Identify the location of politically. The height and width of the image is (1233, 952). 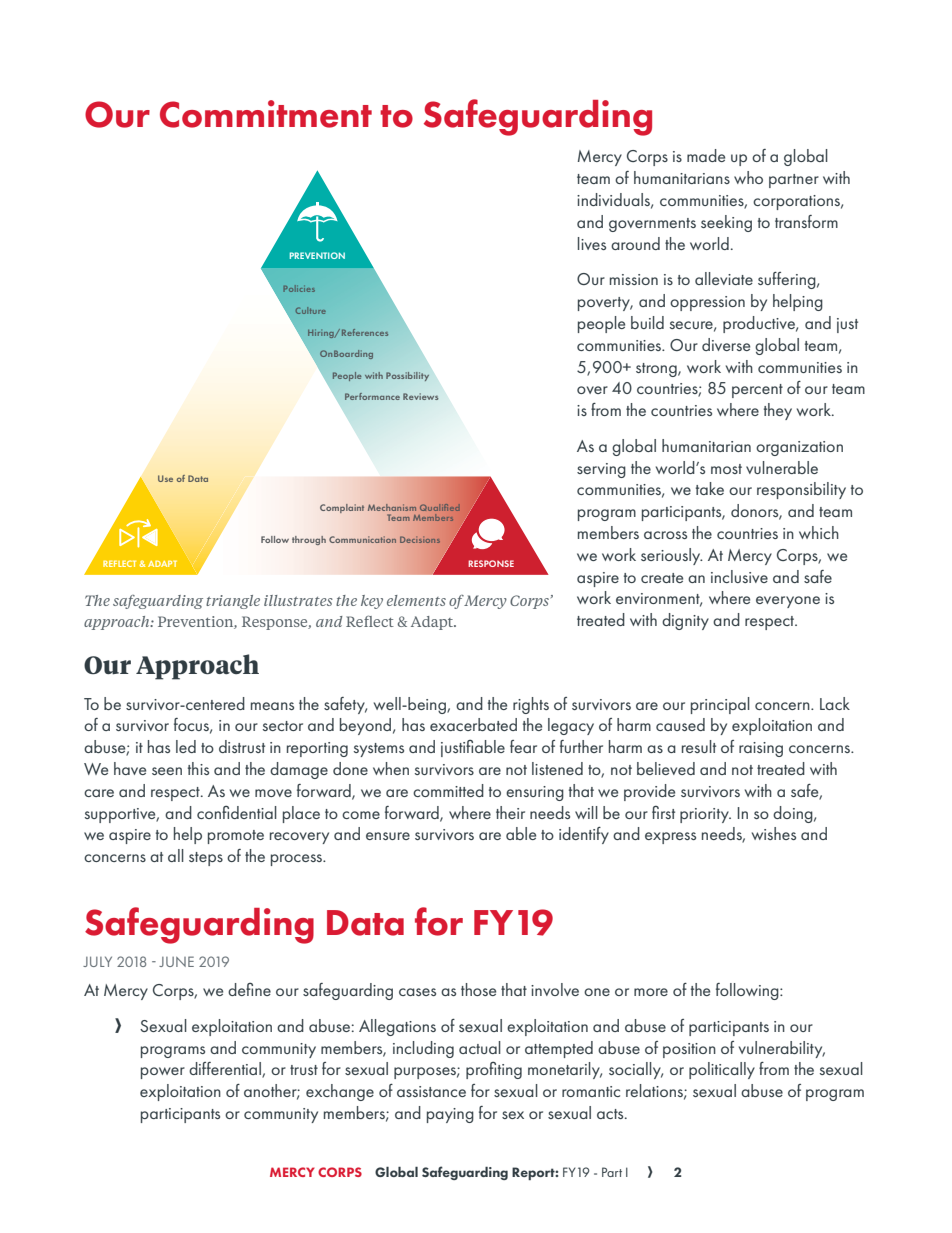
(722, 1070).
